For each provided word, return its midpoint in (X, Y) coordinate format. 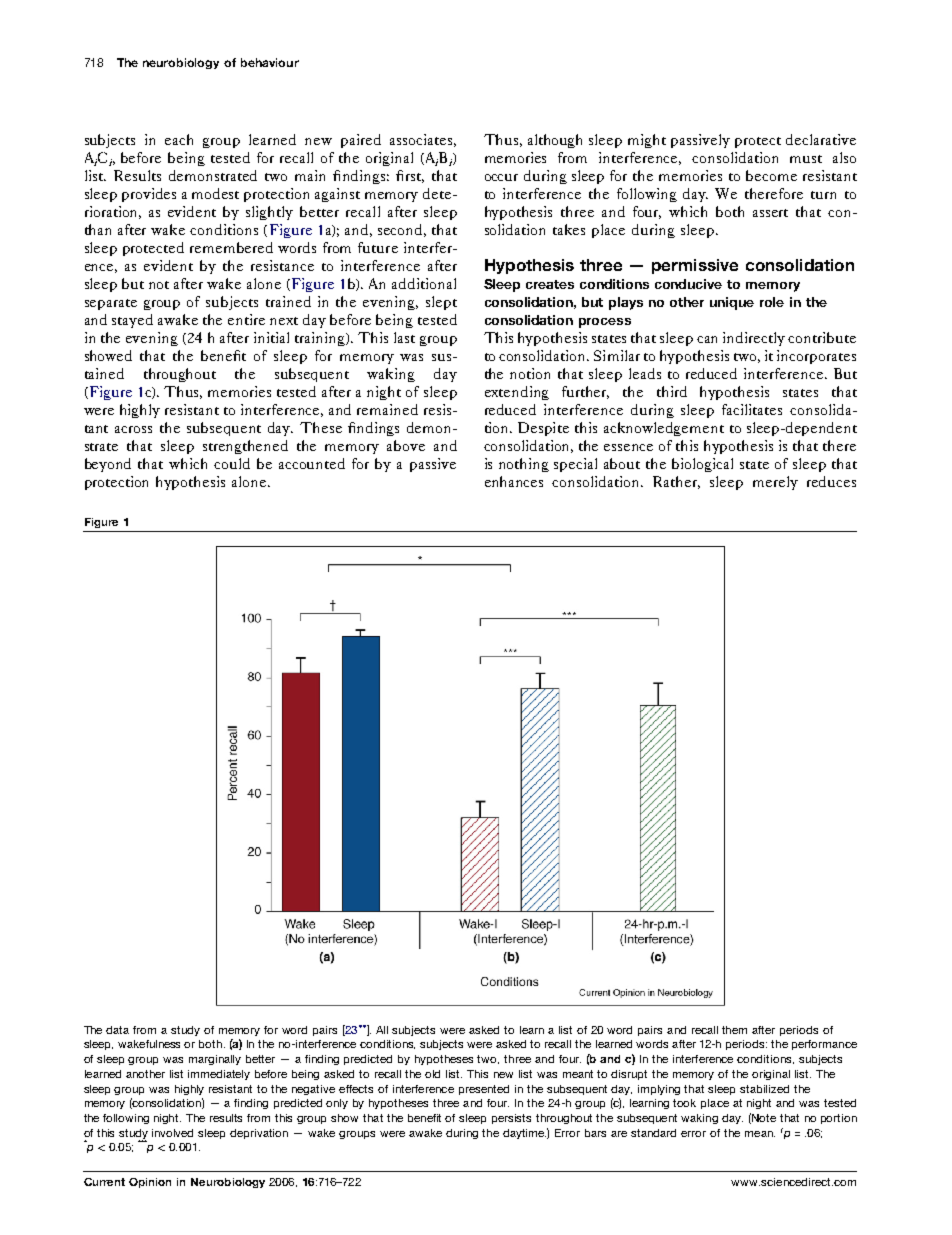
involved (172, 1133)
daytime (524, 1134)
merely (775, 483)
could (232, 463)
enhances (514, 481)
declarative (821, 139)
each (179, 139)
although (555, 141)
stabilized (764, 1089)
